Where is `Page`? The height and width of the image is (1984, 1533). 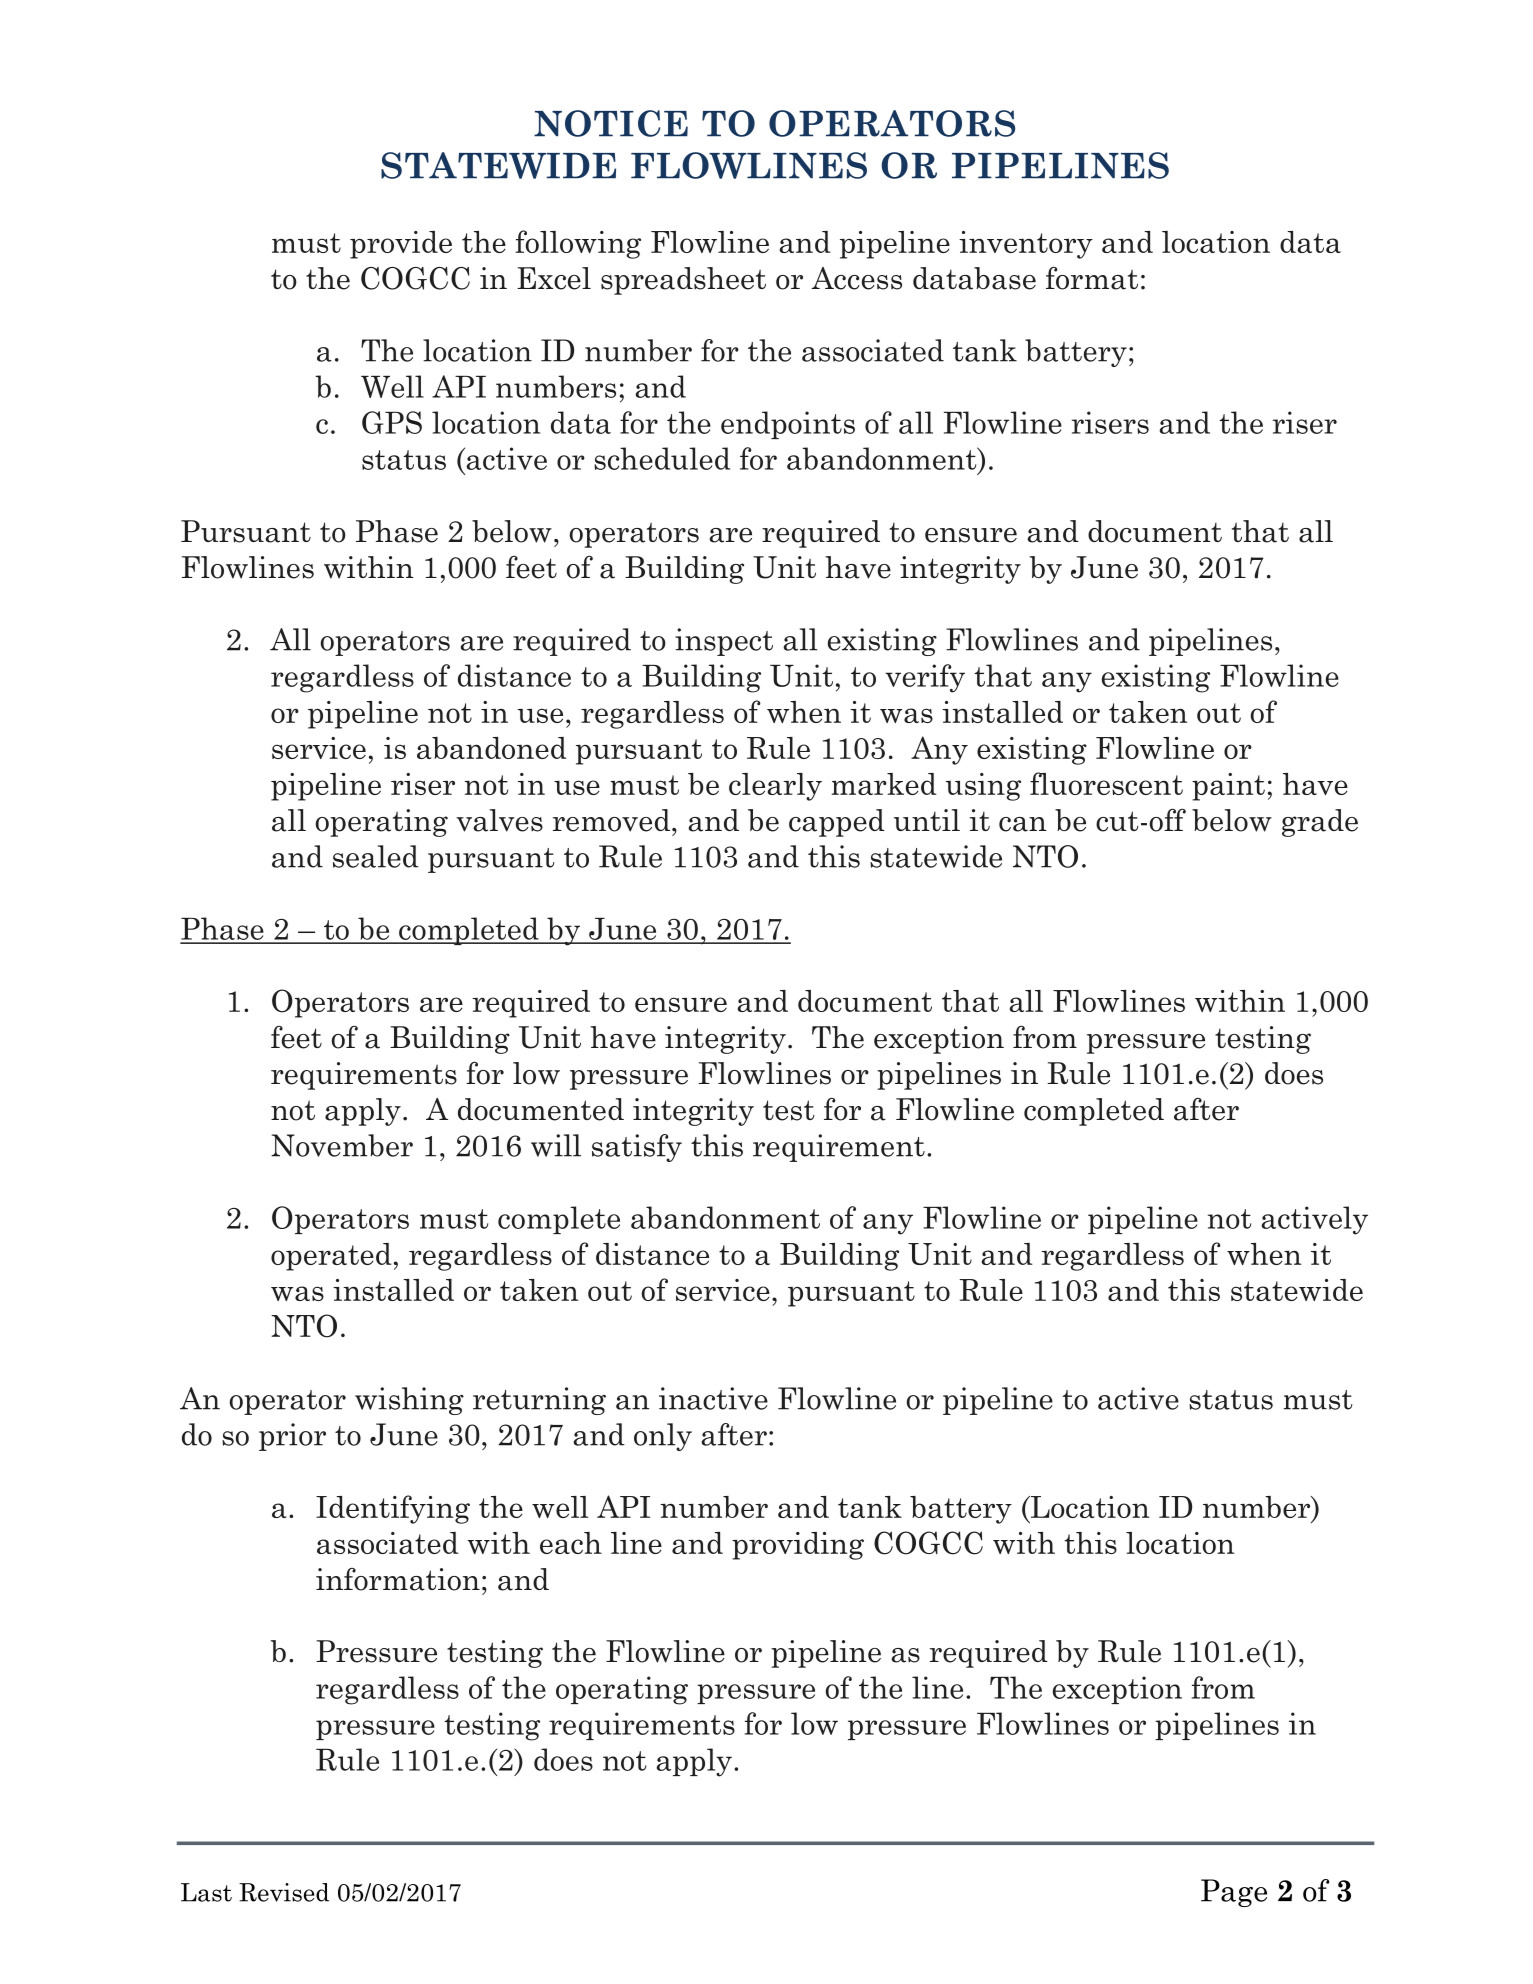 Page is located at coordinates (1234, 1893).
